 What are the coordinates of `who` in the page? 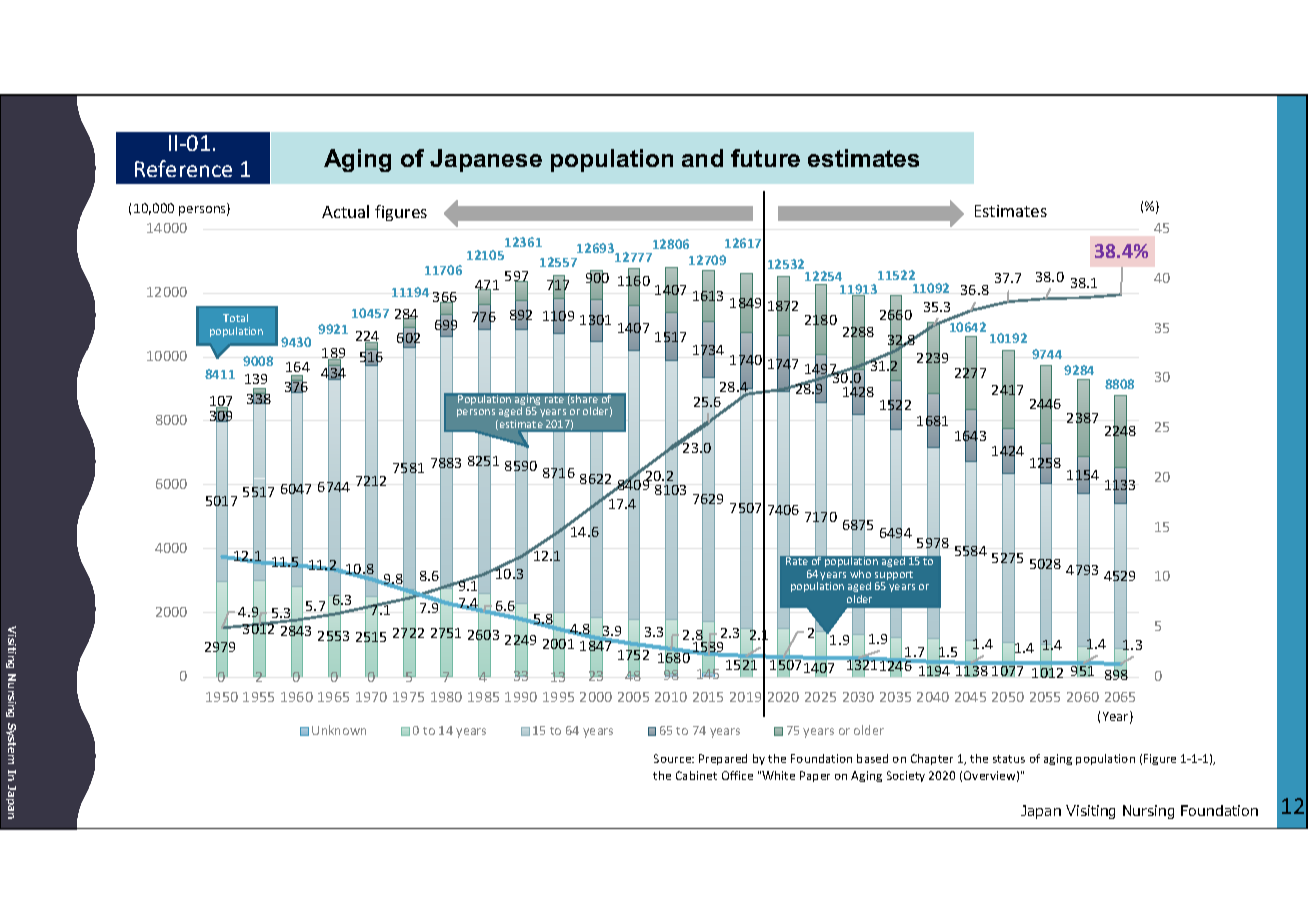 It's located at (860, 574).
